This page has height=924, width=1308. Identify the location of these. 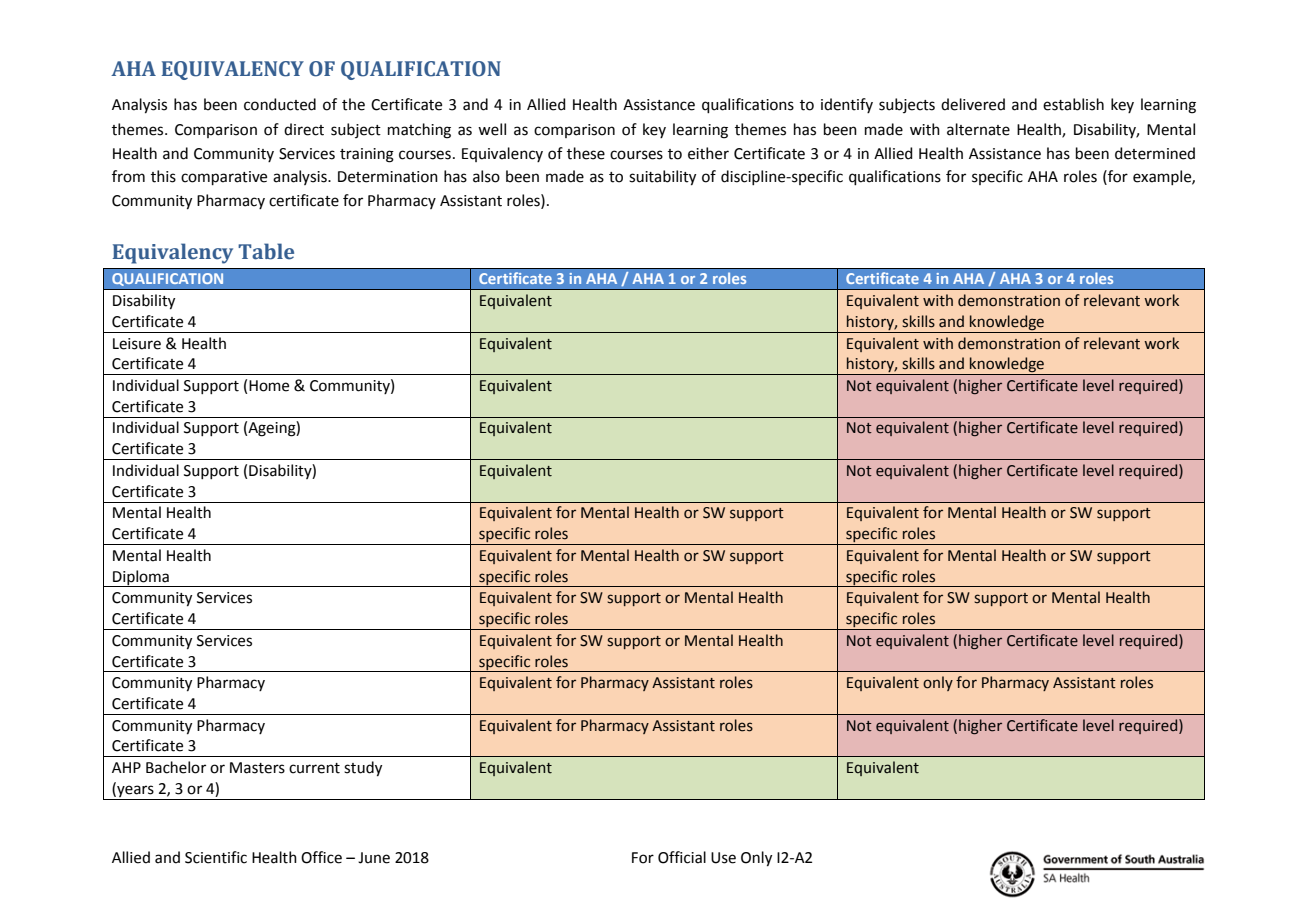
(586, 153).
